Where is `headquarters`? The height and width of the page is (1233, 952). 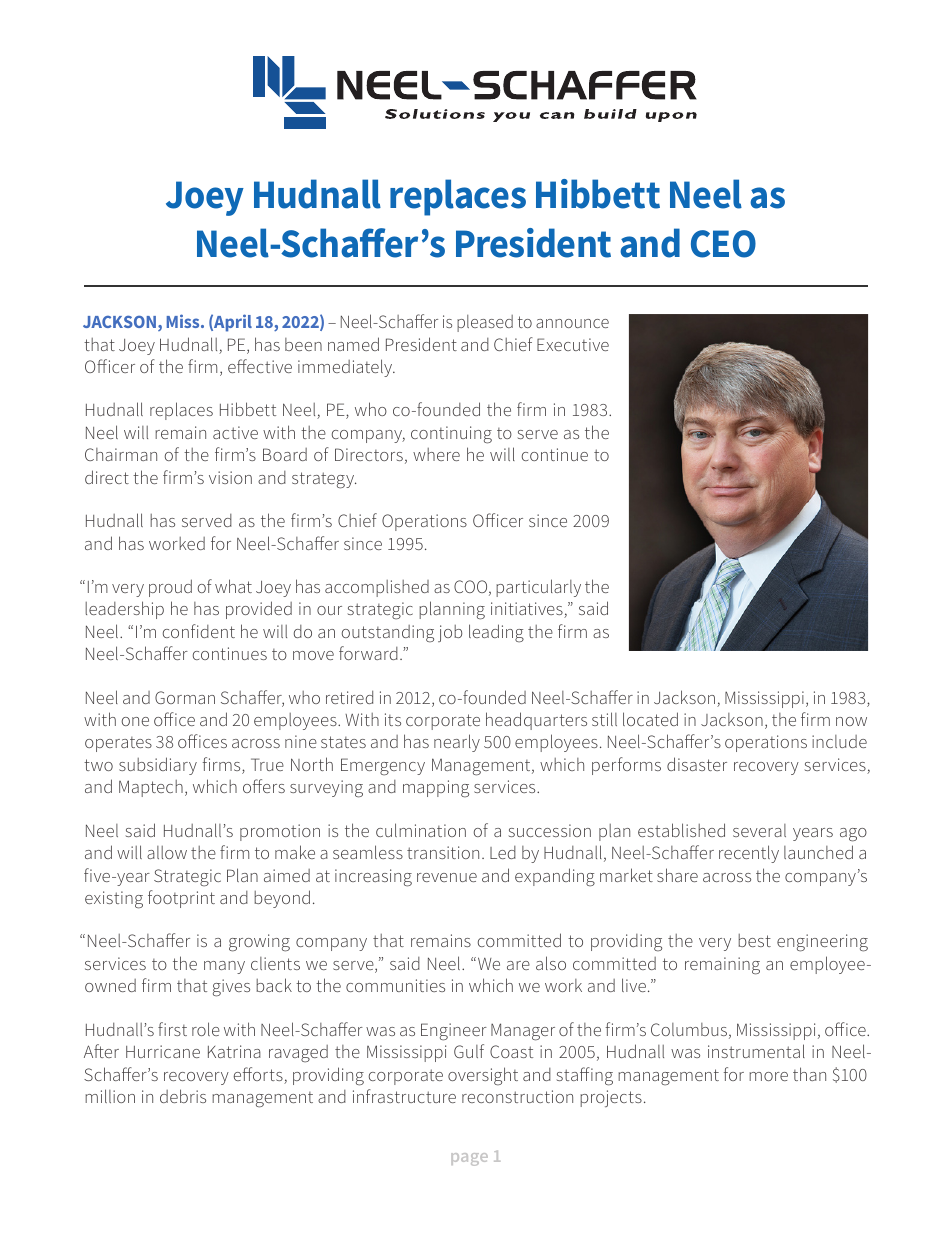 headquarters is located at coordinates (536, 721).
